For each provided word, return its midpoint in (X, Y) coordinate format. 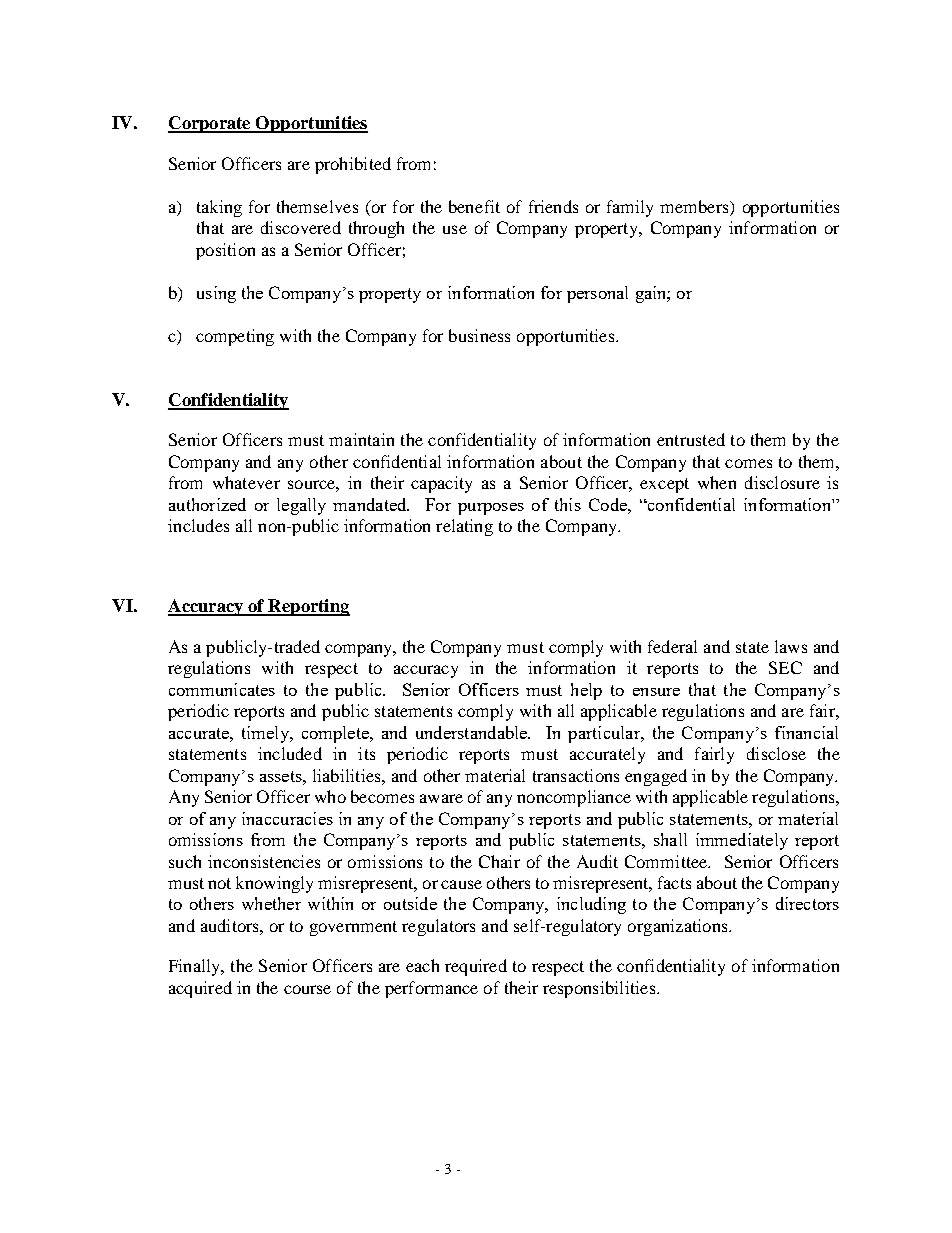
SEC (785, 667)
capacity (441, 484)
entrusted (691, 439)
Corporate (210, 124)
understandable (473, 732)
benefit (474, 206)
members (695, 206)
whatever (246, 482)
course (307, 989)
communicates (222, 689)
